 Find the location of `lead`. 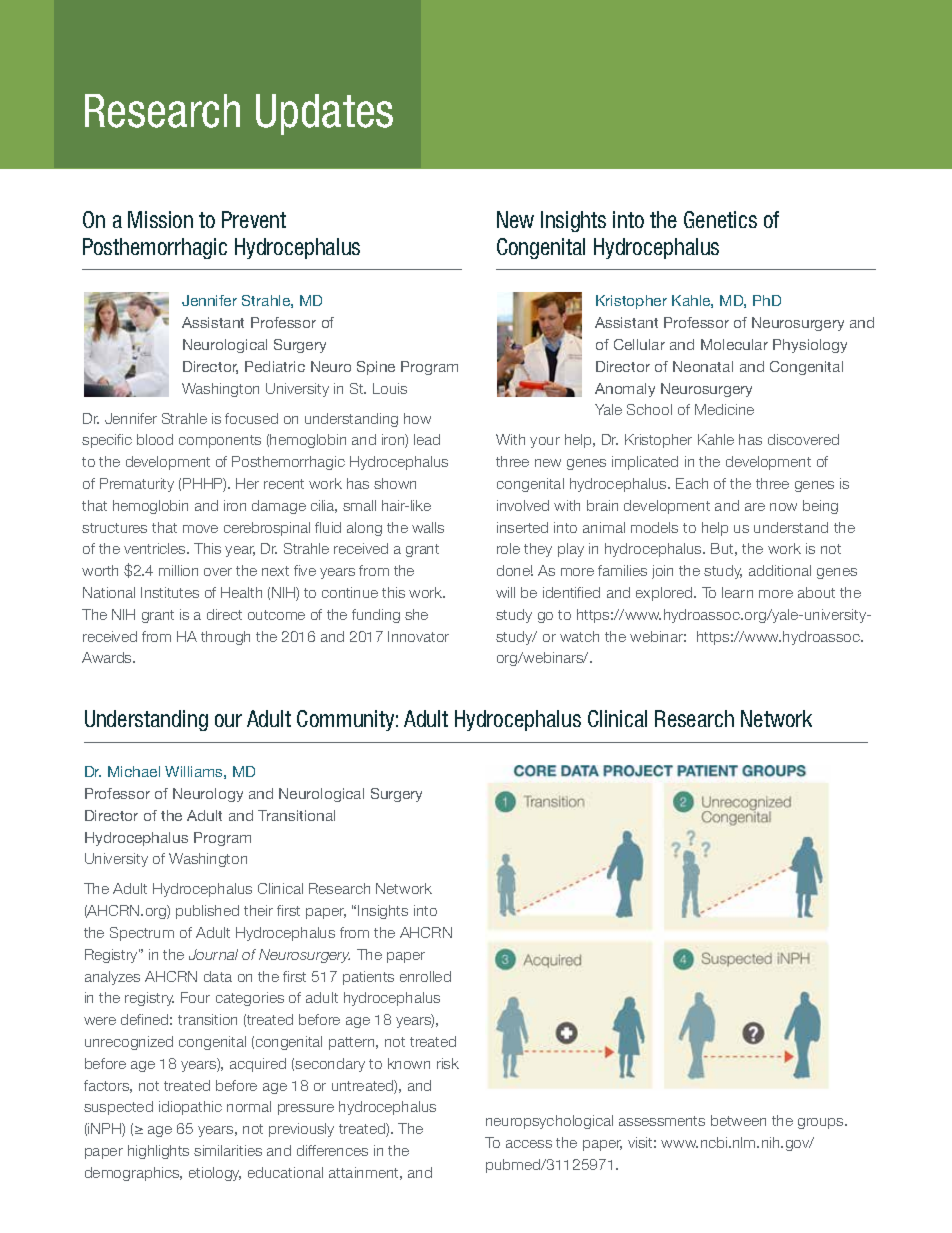

lead is located at coordinates (427, 439).
